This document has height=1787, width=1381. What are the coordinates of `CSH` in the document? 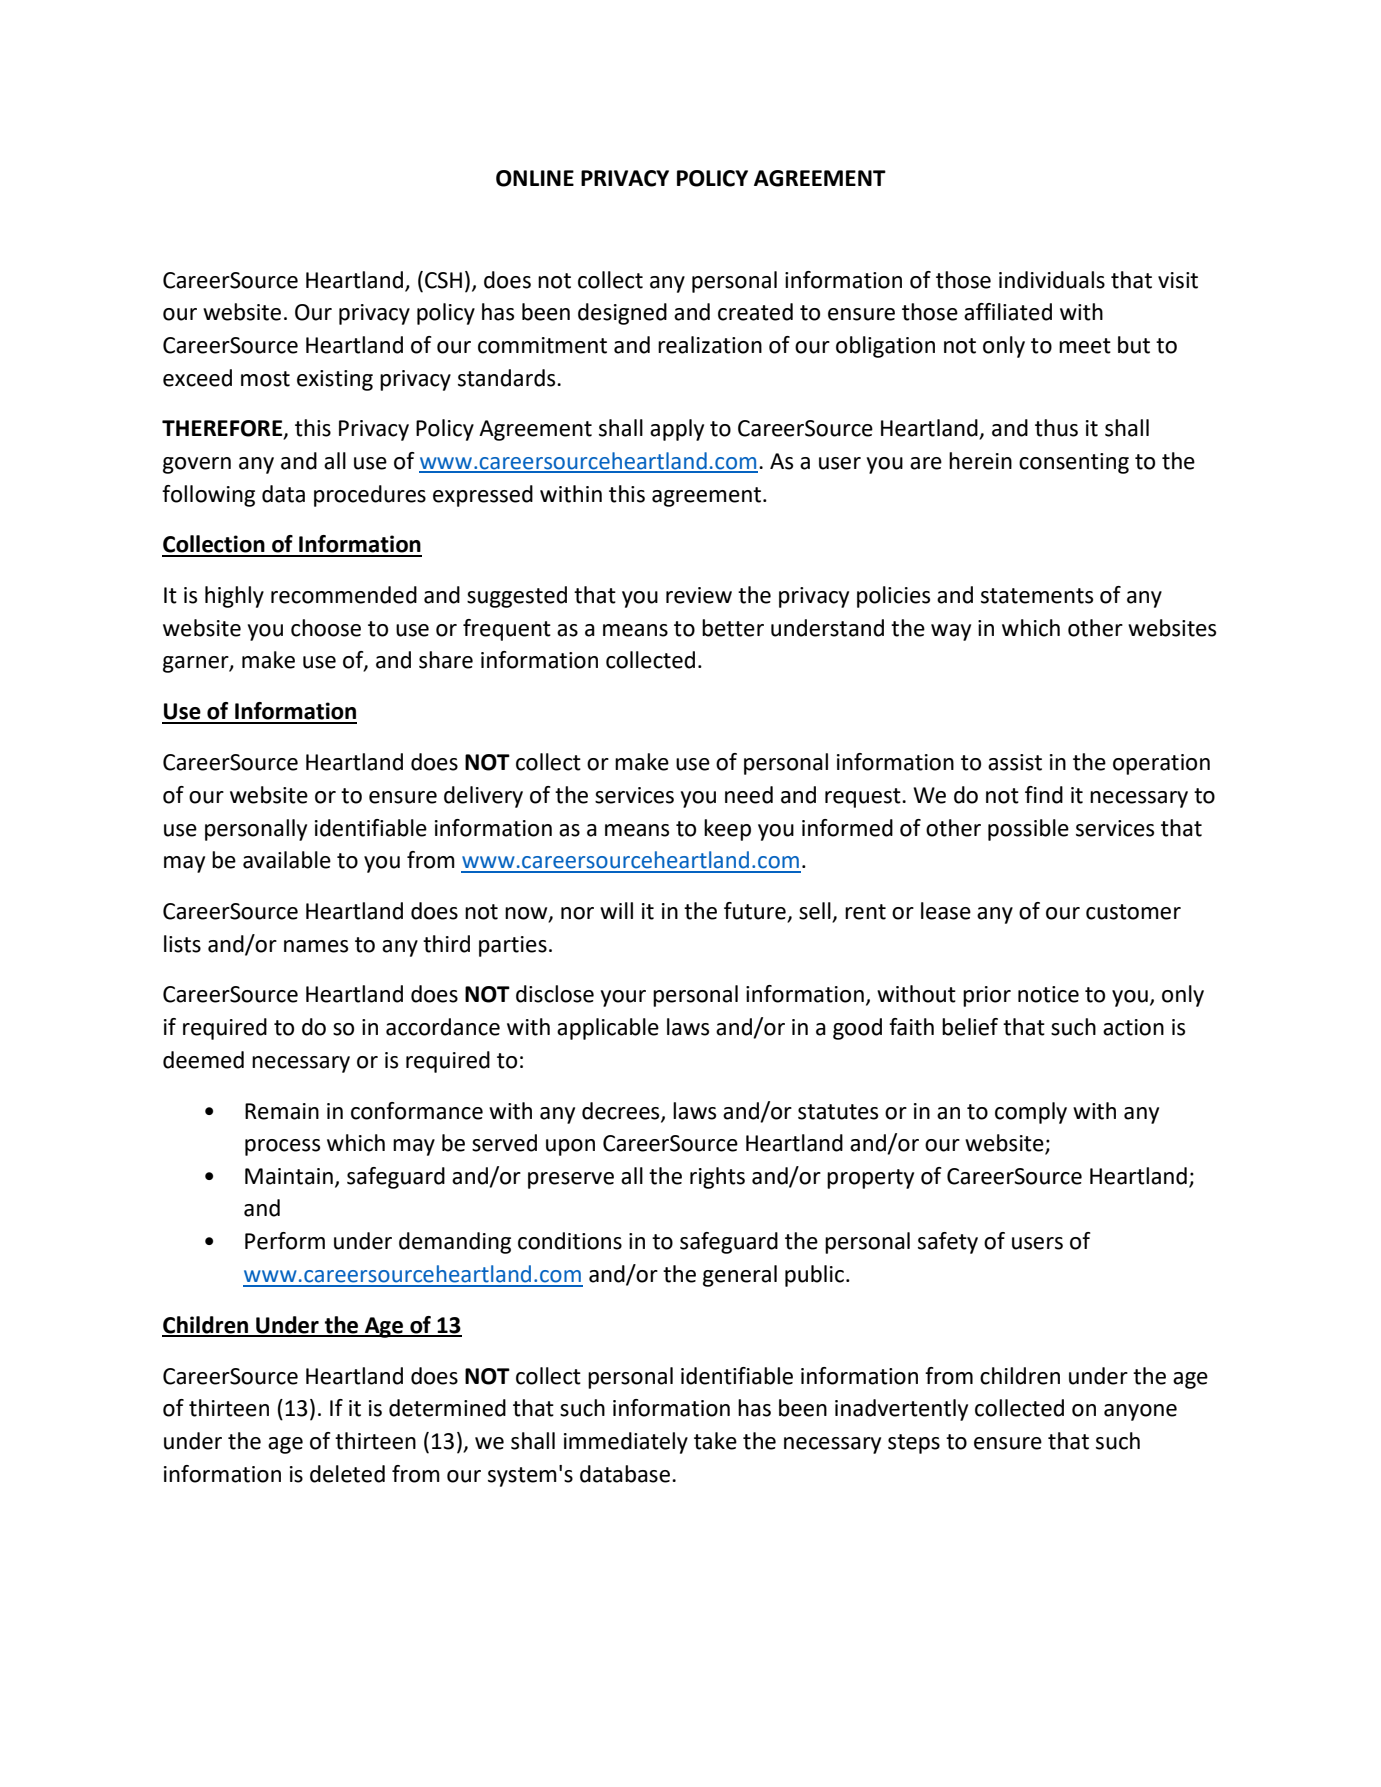 It's located at (443, 280).
